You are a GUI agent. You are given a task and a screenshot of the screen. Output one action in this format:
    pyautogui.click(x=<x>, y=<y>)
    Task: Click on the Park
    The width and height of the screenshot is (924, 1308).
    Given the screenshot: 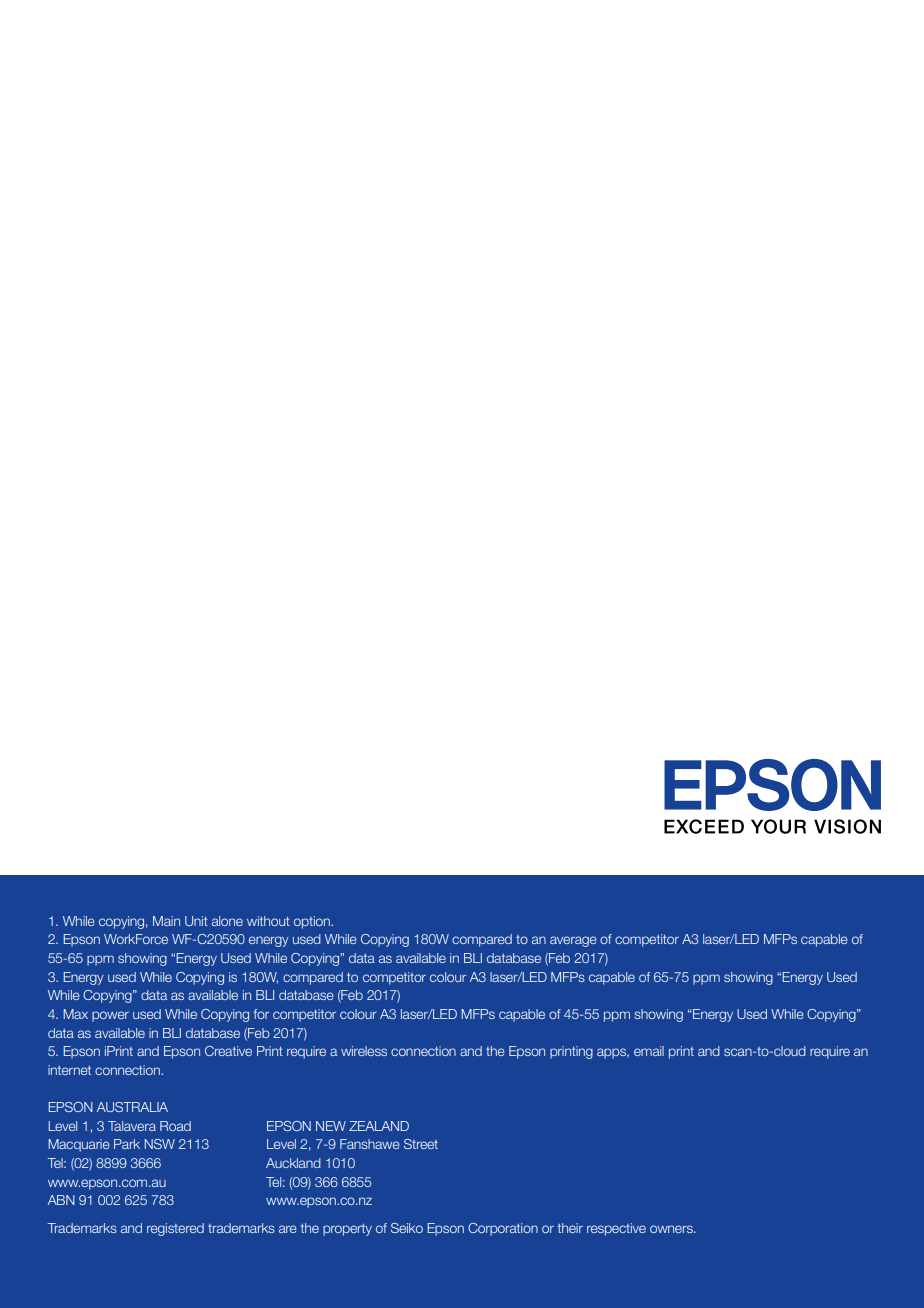 What is the action you would take?
    pyautogui.click(x=127, y=1144)
